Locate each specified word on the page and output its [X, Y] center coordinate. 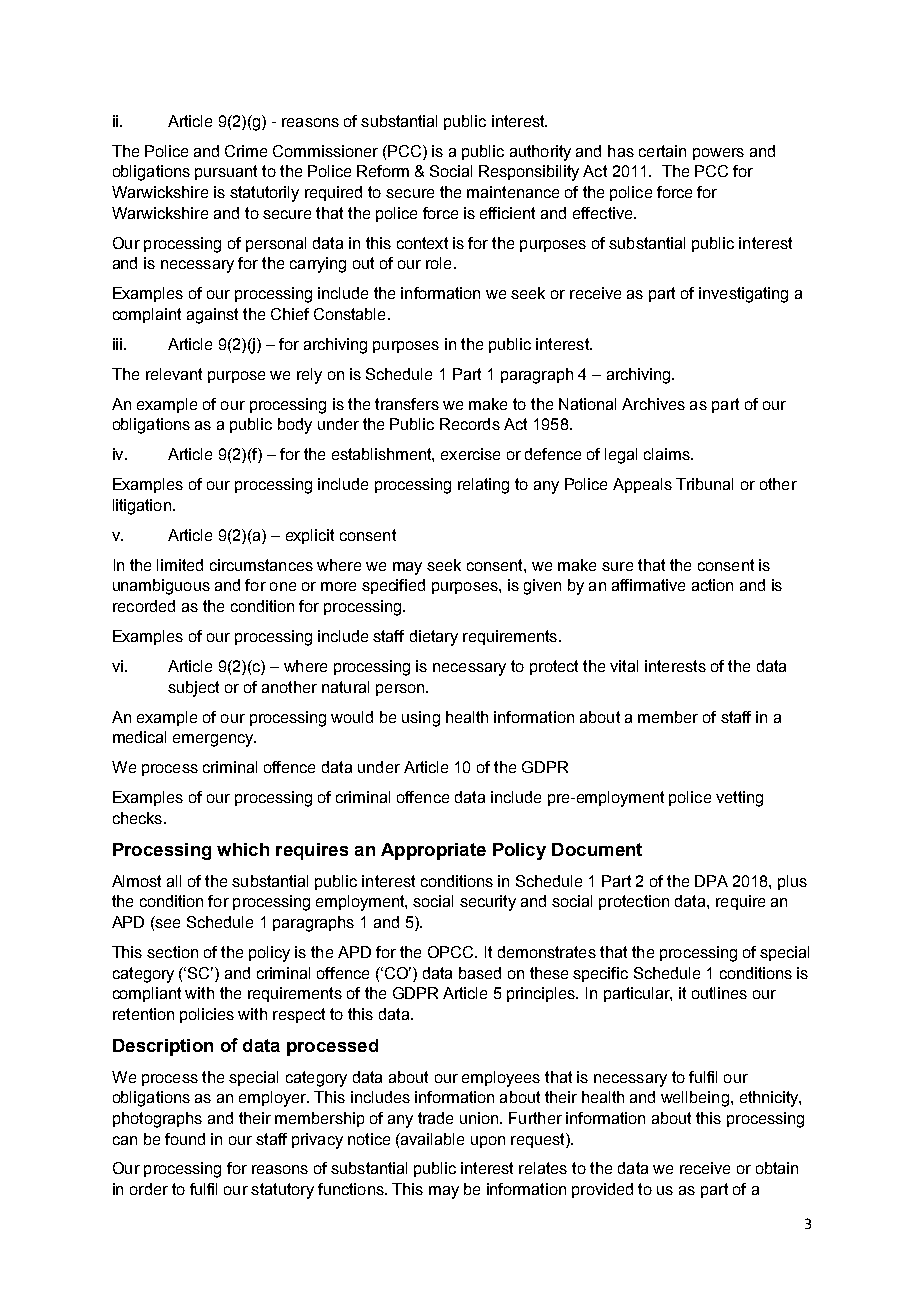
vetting [739, 799]
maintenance [513, 192]
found [185, 1139]
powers [718, 154]
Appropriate [433, 851]
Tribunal [704, 484]
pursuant [226, 172]
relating [483, 486]
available [431, 1139]
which [243, 849]
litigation [142, 507]
